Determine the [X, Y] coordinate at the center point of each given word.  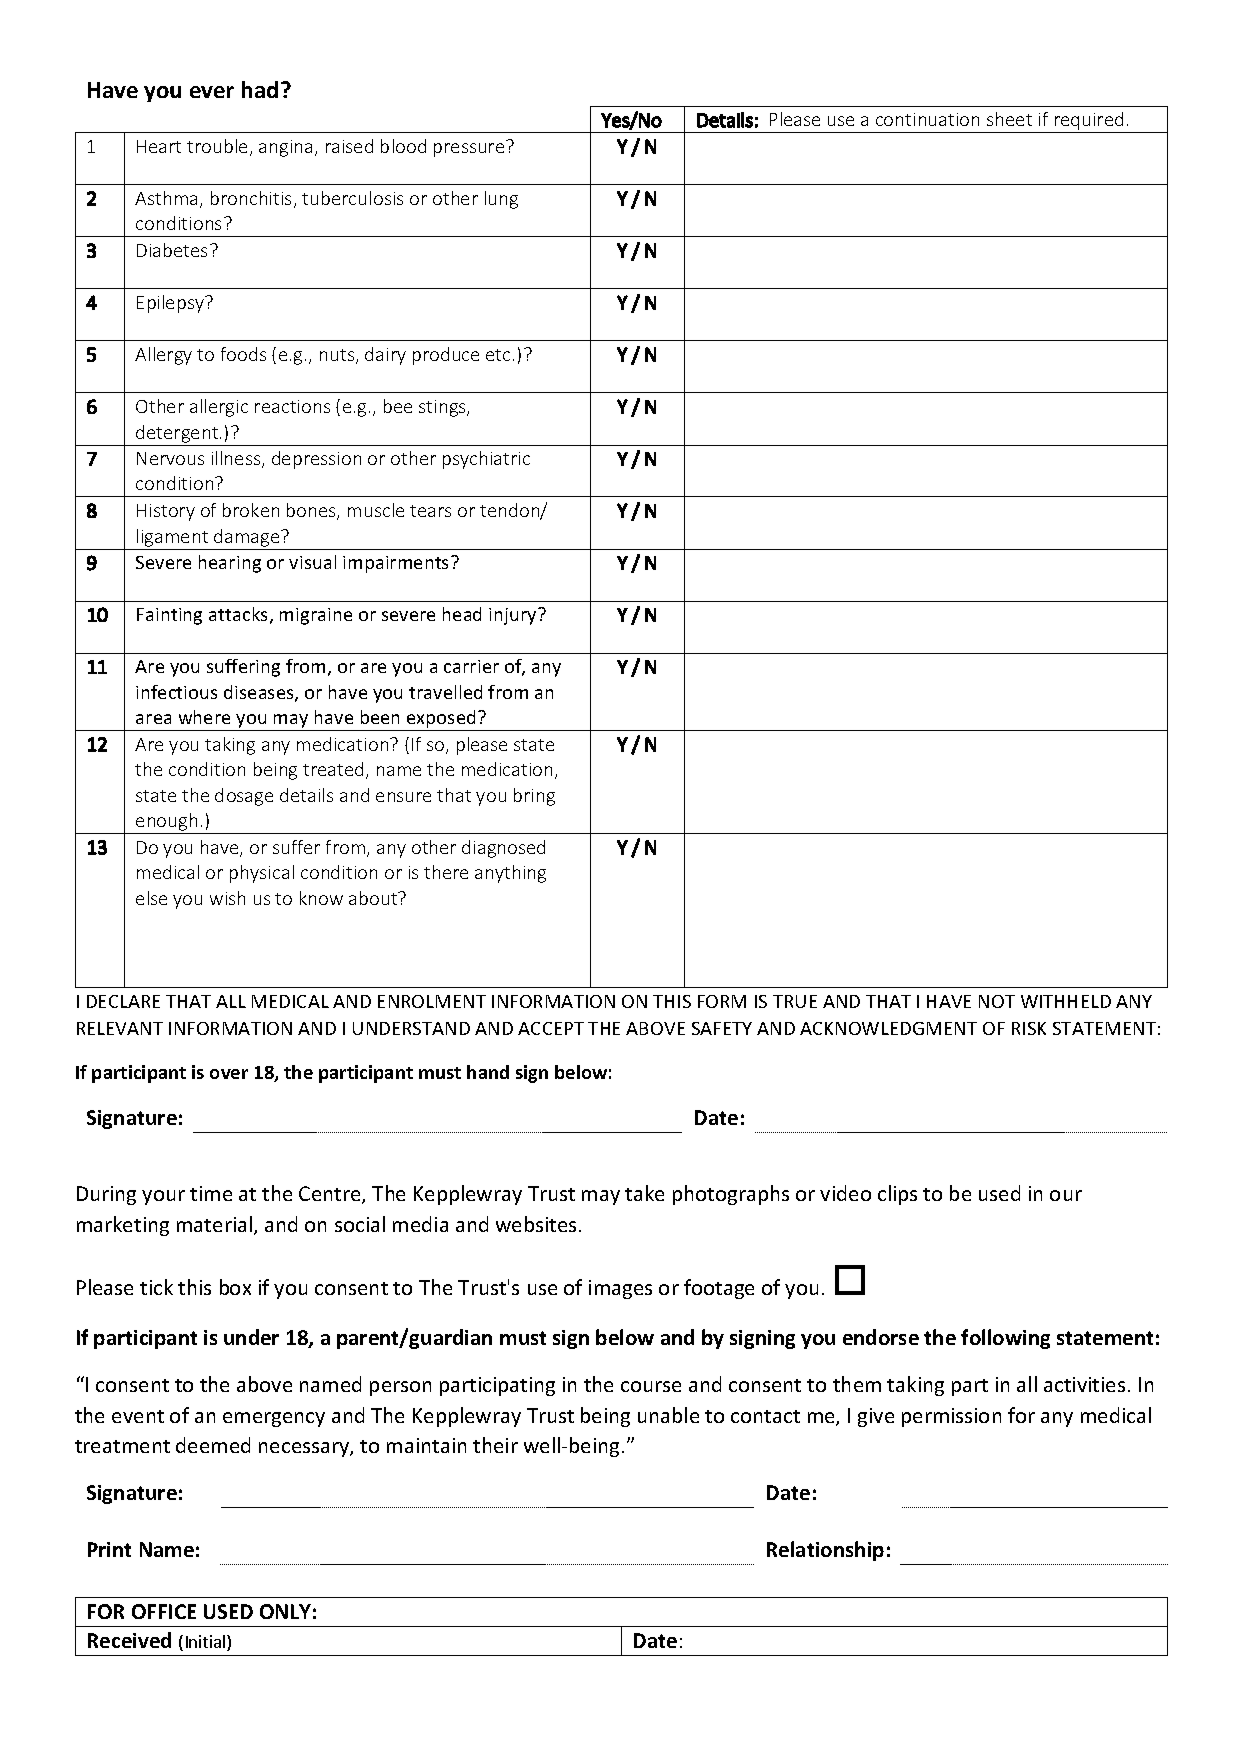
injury [514, 616]
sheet [1009, 119]
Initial [207, 1643]
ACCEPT [551, 1028]
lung [501, 200]
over [229, 1074]
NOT [997, 1001]
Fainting [169, 616]
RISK [1029, 1028]
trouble [217, 146]
